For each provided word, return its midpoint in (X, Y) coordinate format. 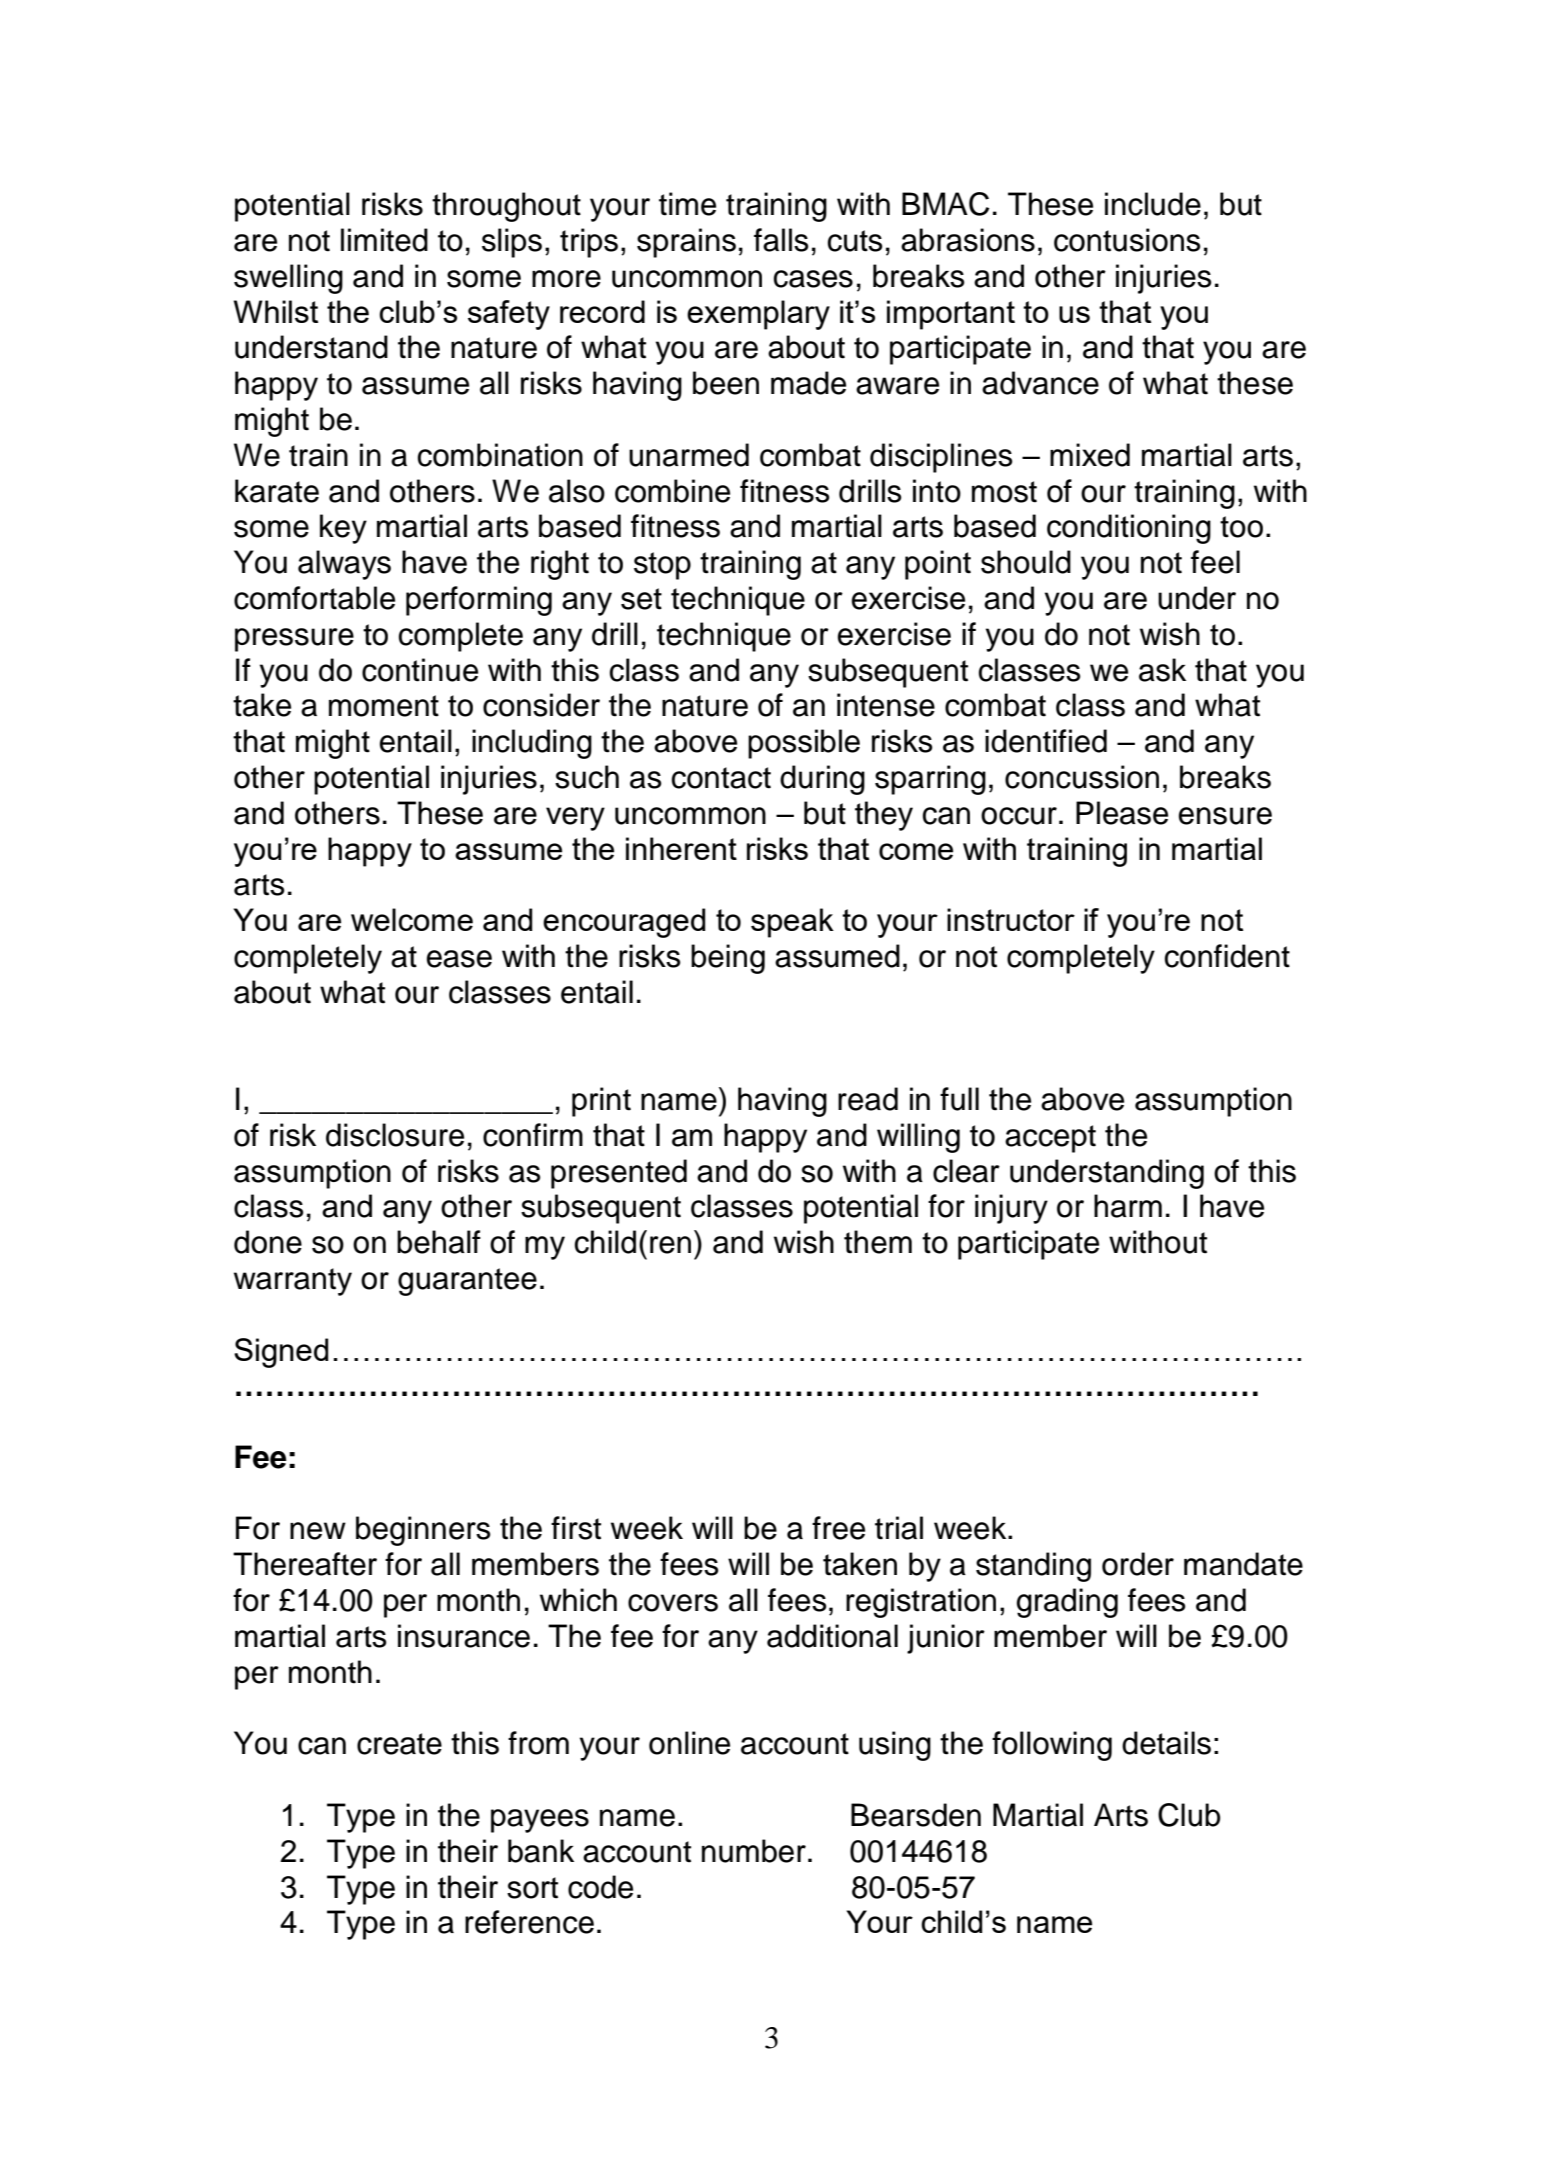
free (838, 1528)
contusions (1127, 240)
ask (1162, 670)
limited (384, 240)
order (1138, 1564)
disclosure (395, 1135)
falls (781, 240)
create (399, 1744)
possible (804, 744)
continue (420, 670)
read (868, 1099)
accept (1050, 1139)
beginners (423, 1531)
